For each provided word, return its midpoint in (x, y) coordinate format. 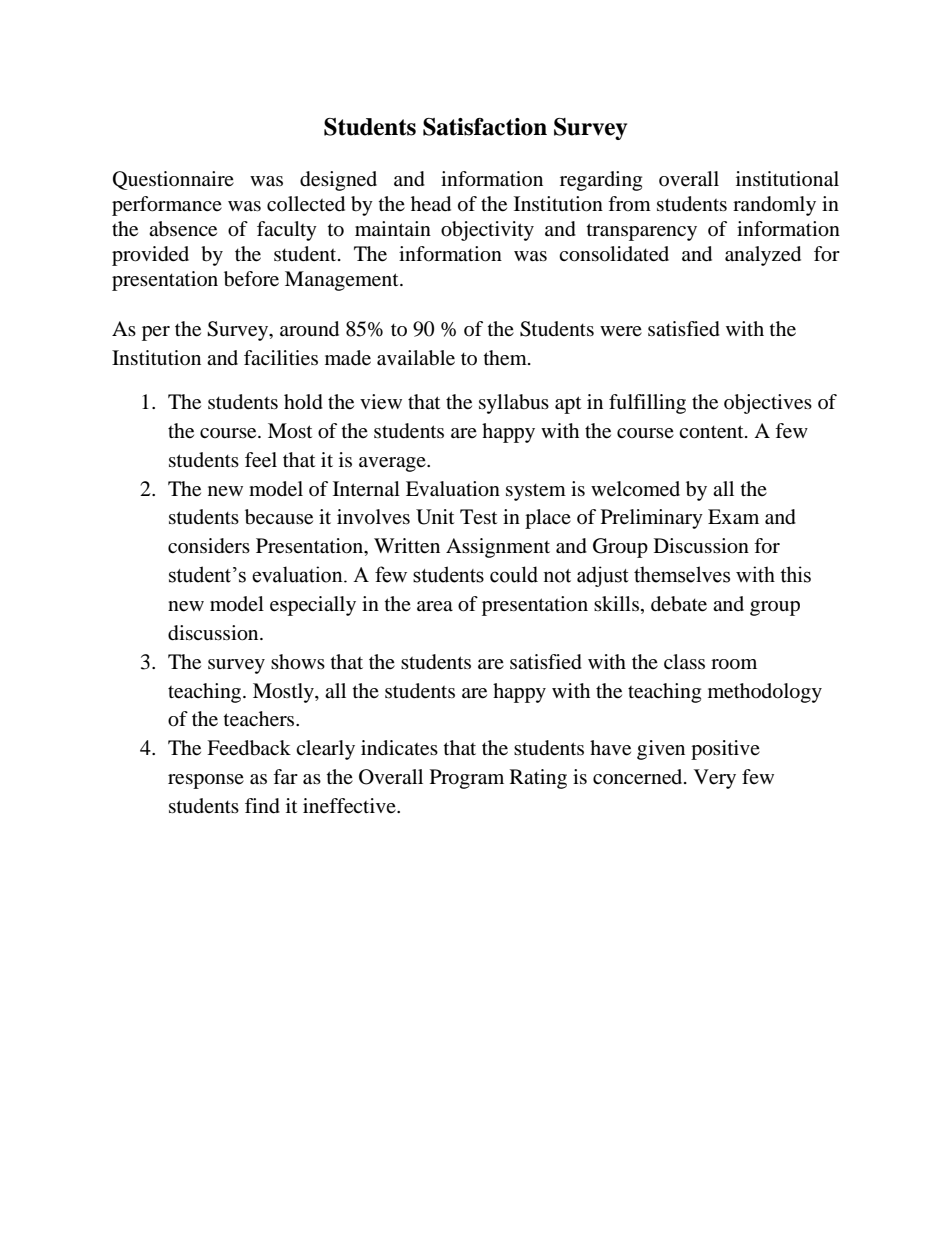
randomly (774, 206)
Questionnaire (173, 180)
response (206, 781)
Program (467, 779)
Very (715, 779)
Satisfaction (485, 127)
